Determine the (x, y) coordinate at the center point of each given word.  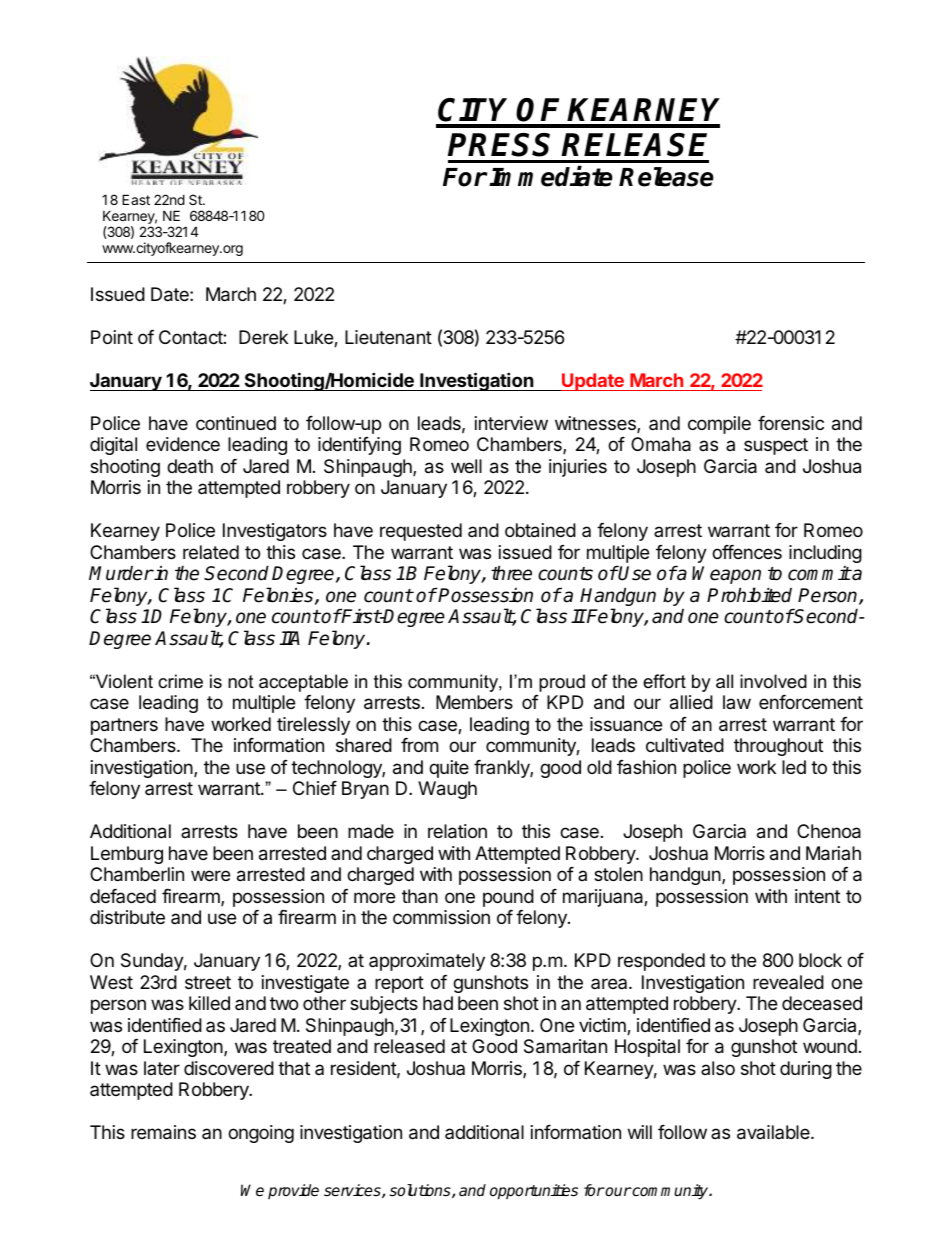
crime (180, 681)
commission (441, 917)
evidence (183, 444)
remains (163, 1132)
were (210, 875)
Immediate (551, 176)
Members (474, 702)
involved (773, 681)
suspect (776, 446)
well (466, 466)
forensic (791, 423)
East (136, 199)
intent (817, 896)
